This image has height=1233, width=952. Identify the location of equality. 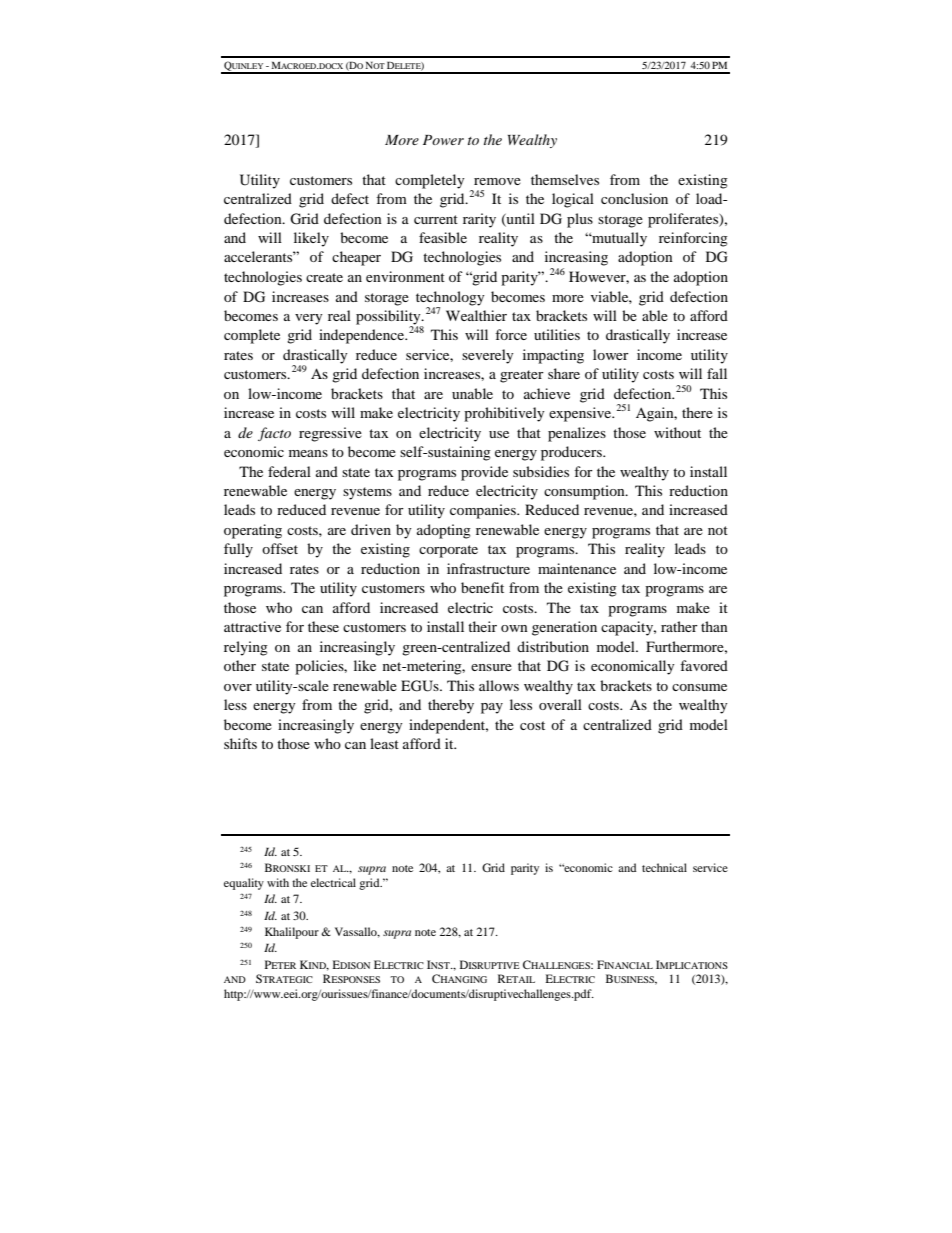
(244, 884).
